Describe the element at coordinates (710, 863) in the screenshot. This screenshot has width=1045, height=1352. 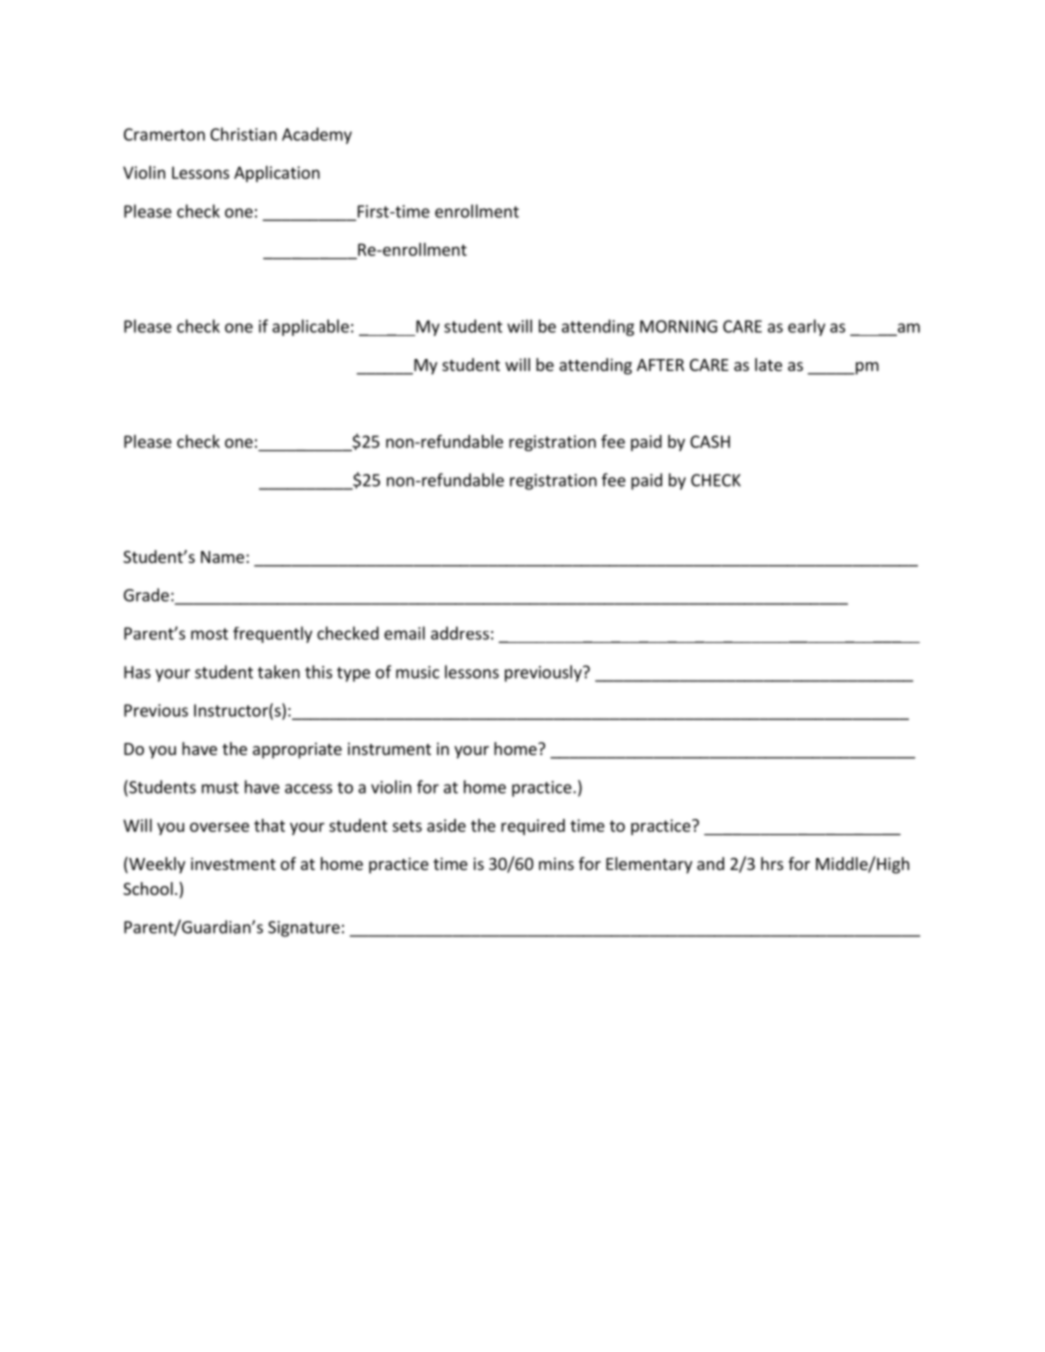
I see `and` at that location.
